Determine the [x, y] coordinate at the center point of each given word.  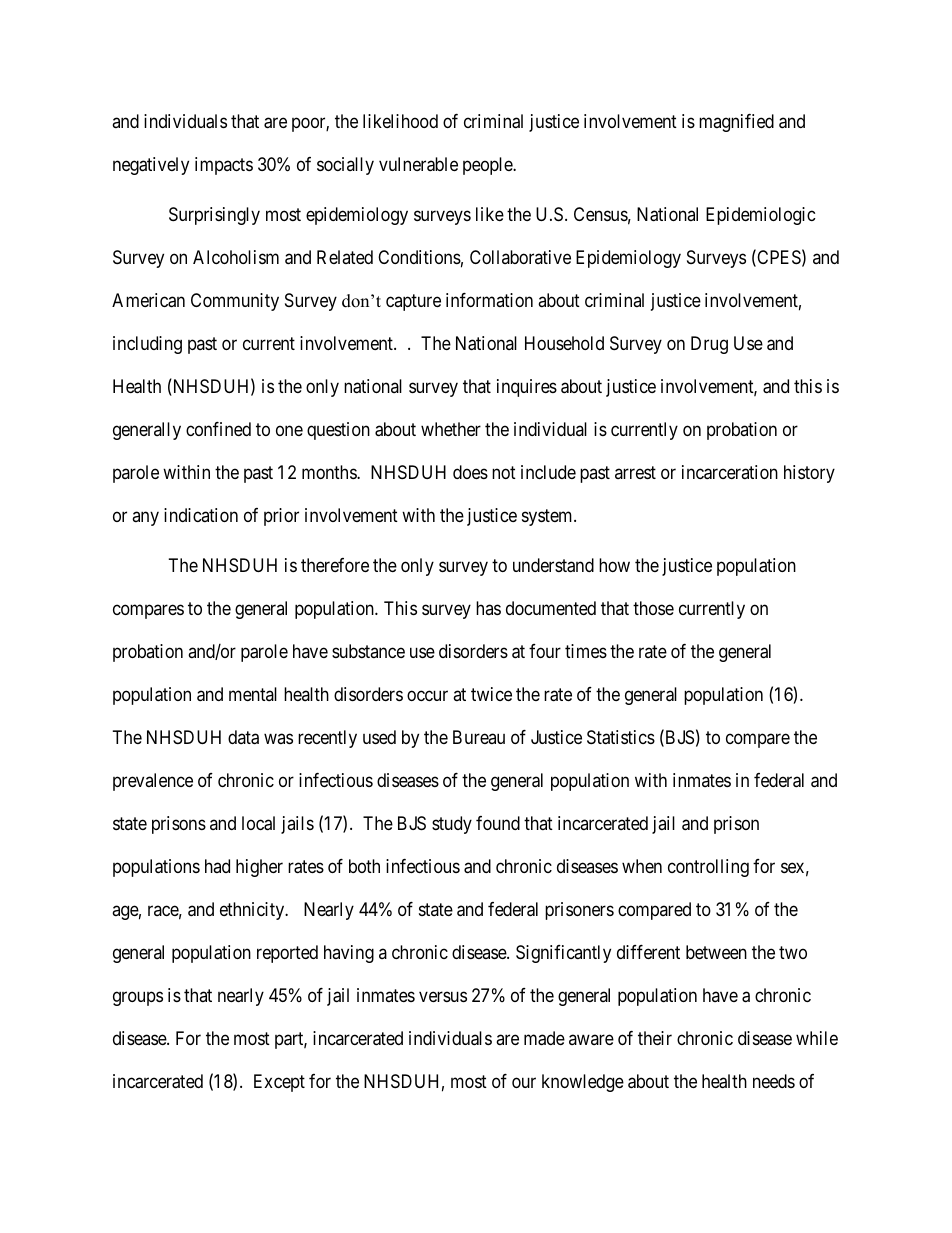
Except [279, 1083]
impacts [224, 166]
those [653, 608]
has [488, 608]
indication [201, 515]
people [488, 166]
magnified [736, 123]
